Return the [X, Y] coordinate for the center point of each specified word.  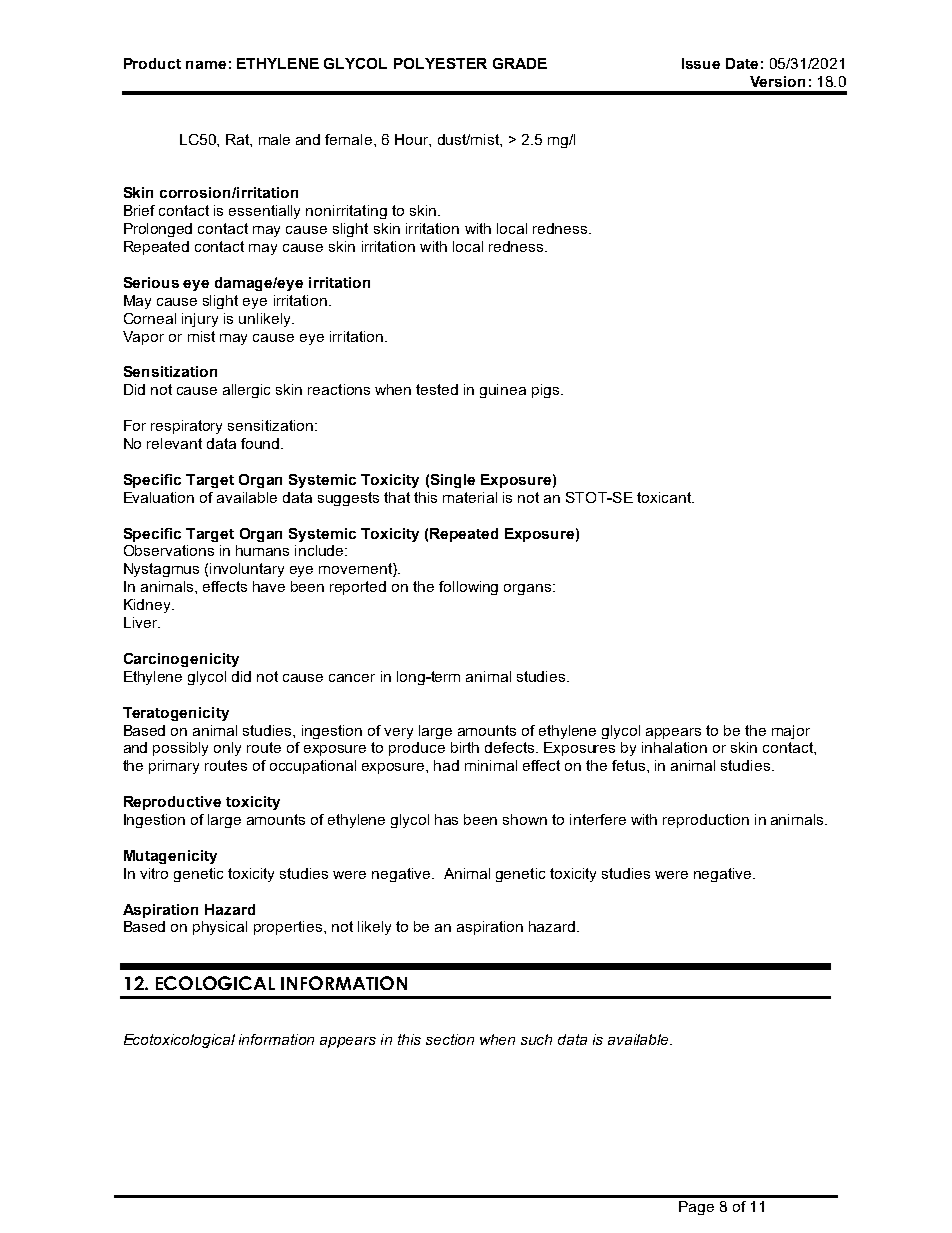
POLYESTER [440, 63]
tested [437, 389]
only [227, 749]
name [206, 65]
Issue [701, 63]
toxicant [665, 497]
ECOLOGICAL [215, 983]
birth [465, 747]
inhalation [674, 747]
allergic [246, 391]
